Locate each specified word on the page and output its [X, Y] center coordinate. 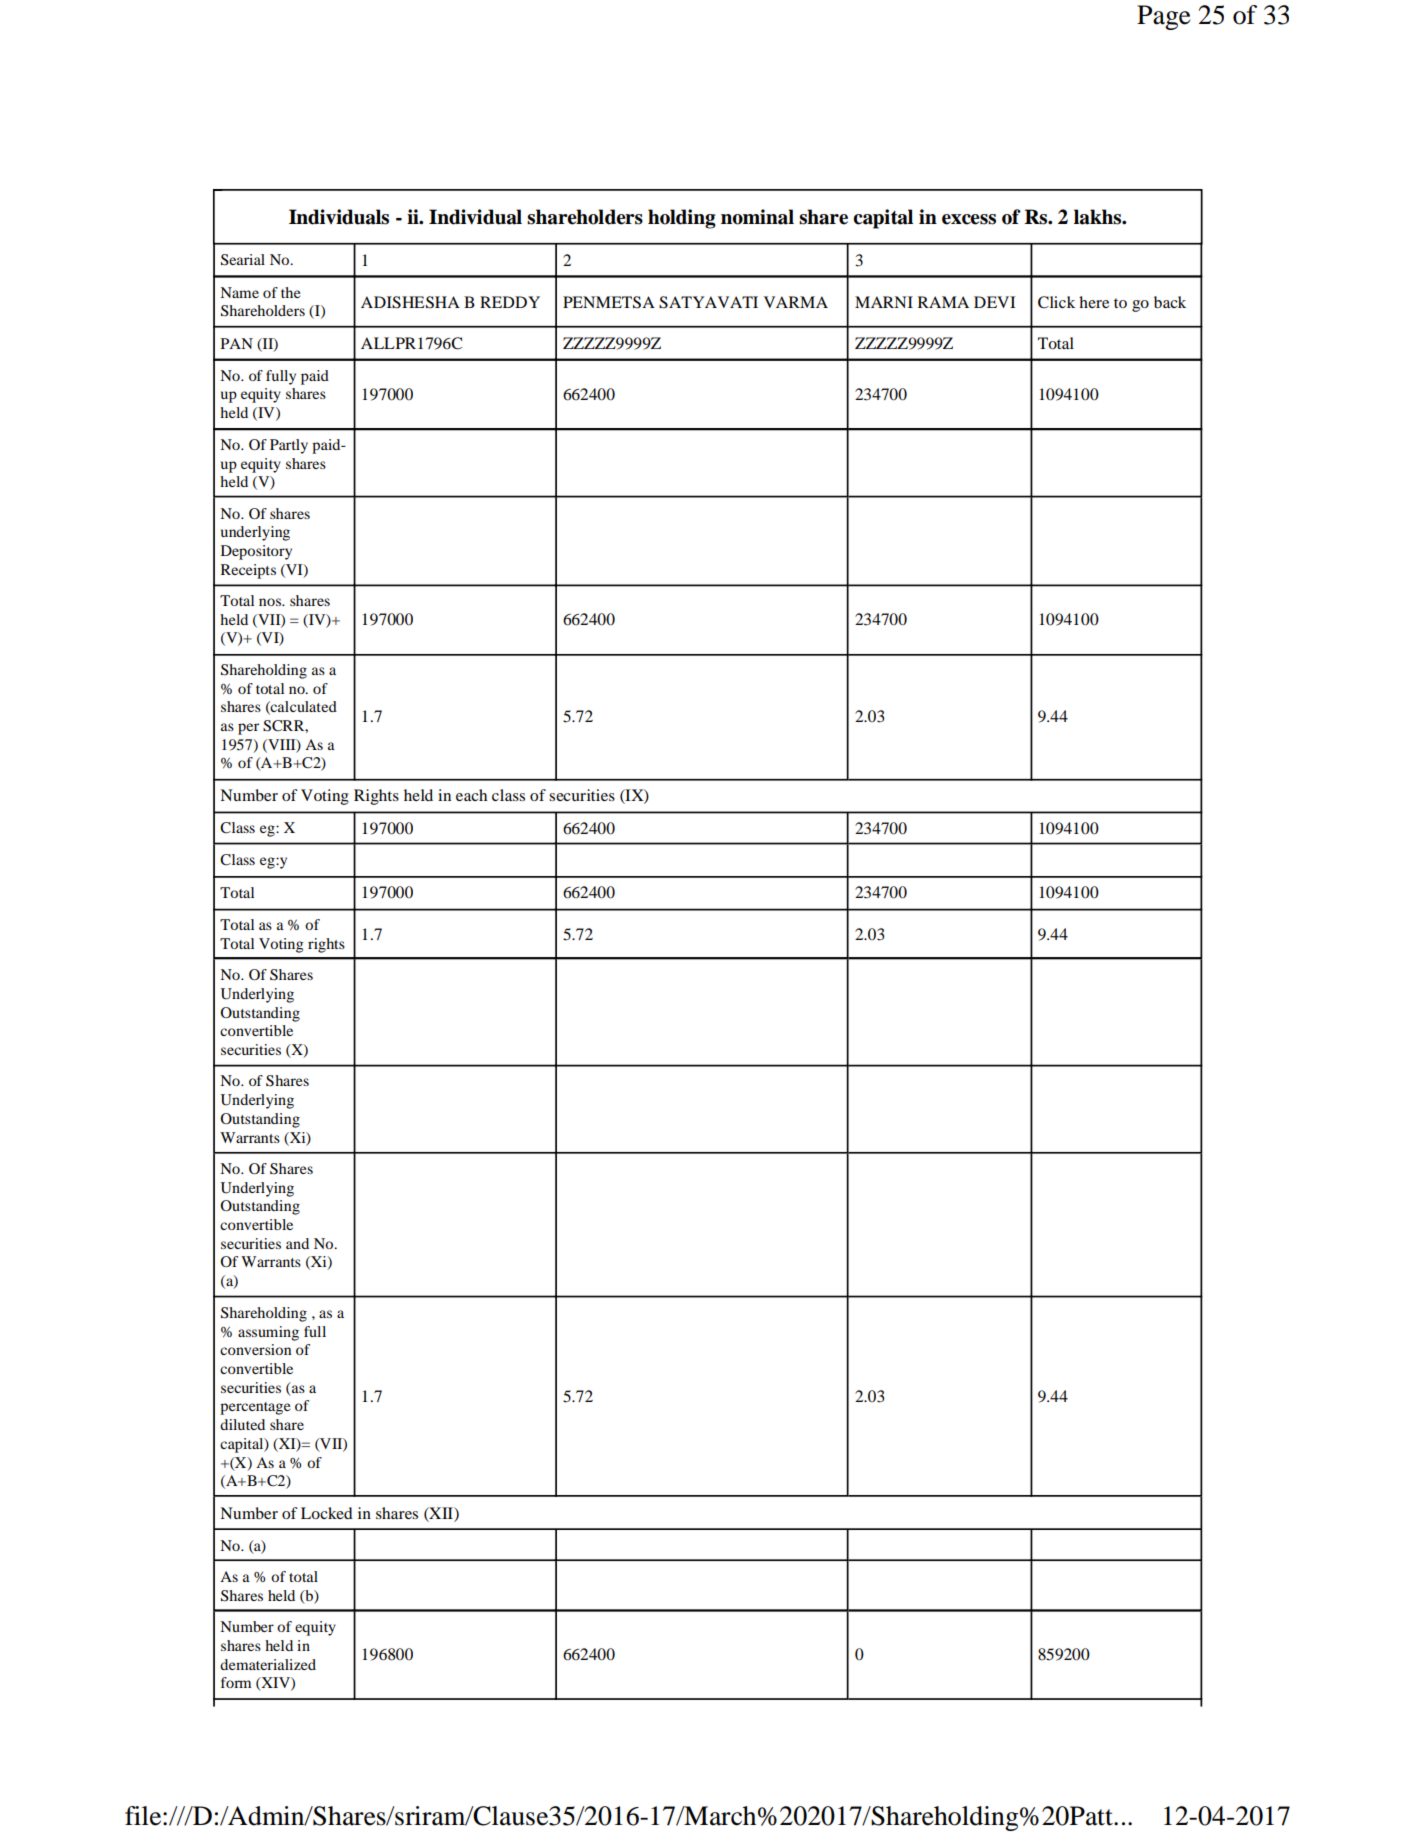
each [471, 795]
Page [1164, 17]
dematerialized [268, 1664]
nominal [757, 217]
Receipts [248, 571]
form [236, 1682]
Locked [327, 1513]
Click [1056, 302]
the [290, 292]
